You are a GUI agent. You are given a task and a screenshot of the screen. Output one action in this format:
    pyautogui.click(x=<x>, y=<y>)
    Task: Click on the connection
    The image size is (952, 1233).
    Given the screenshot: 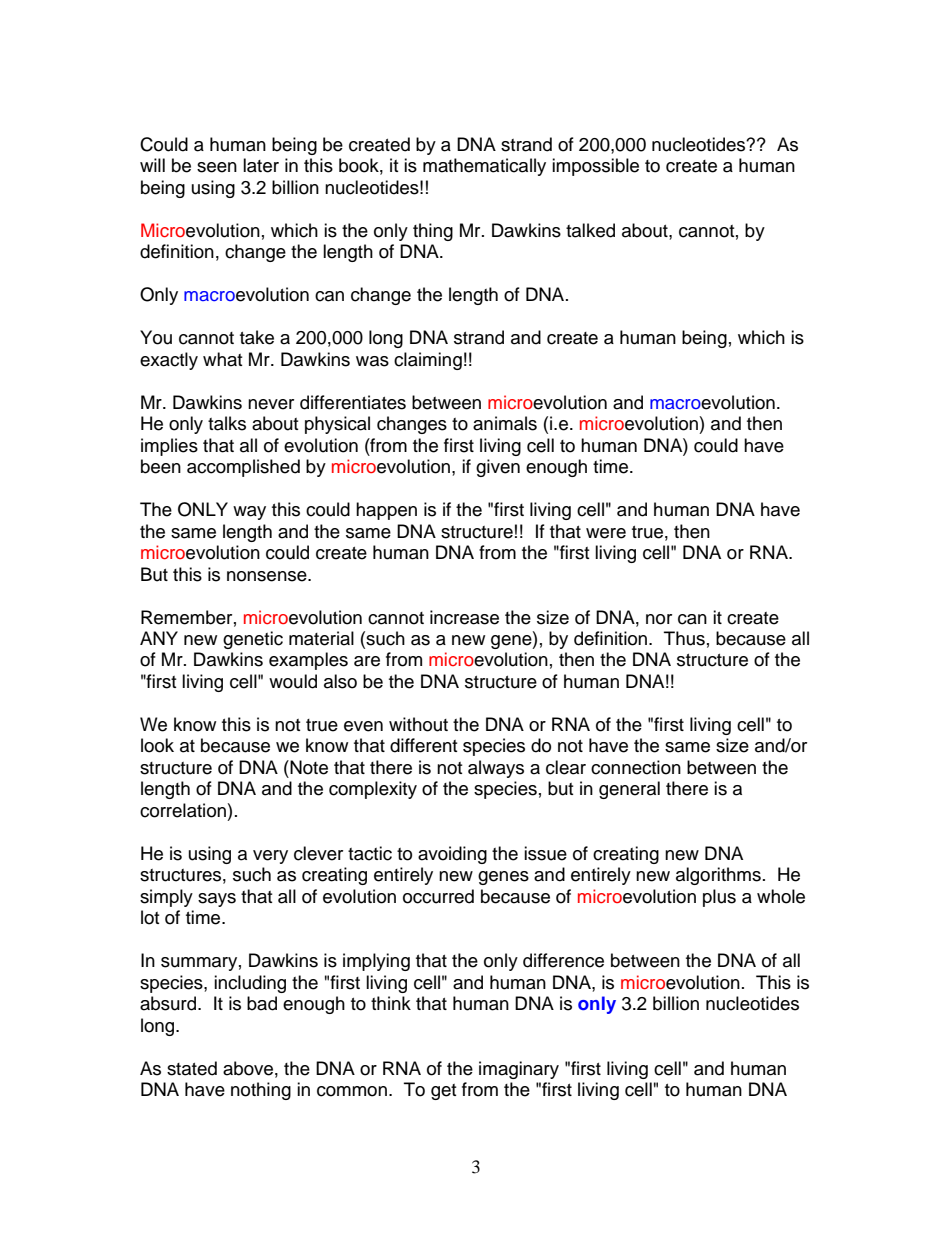 What is the action you would take?
    pyautogui.click(x=636, y=767)
